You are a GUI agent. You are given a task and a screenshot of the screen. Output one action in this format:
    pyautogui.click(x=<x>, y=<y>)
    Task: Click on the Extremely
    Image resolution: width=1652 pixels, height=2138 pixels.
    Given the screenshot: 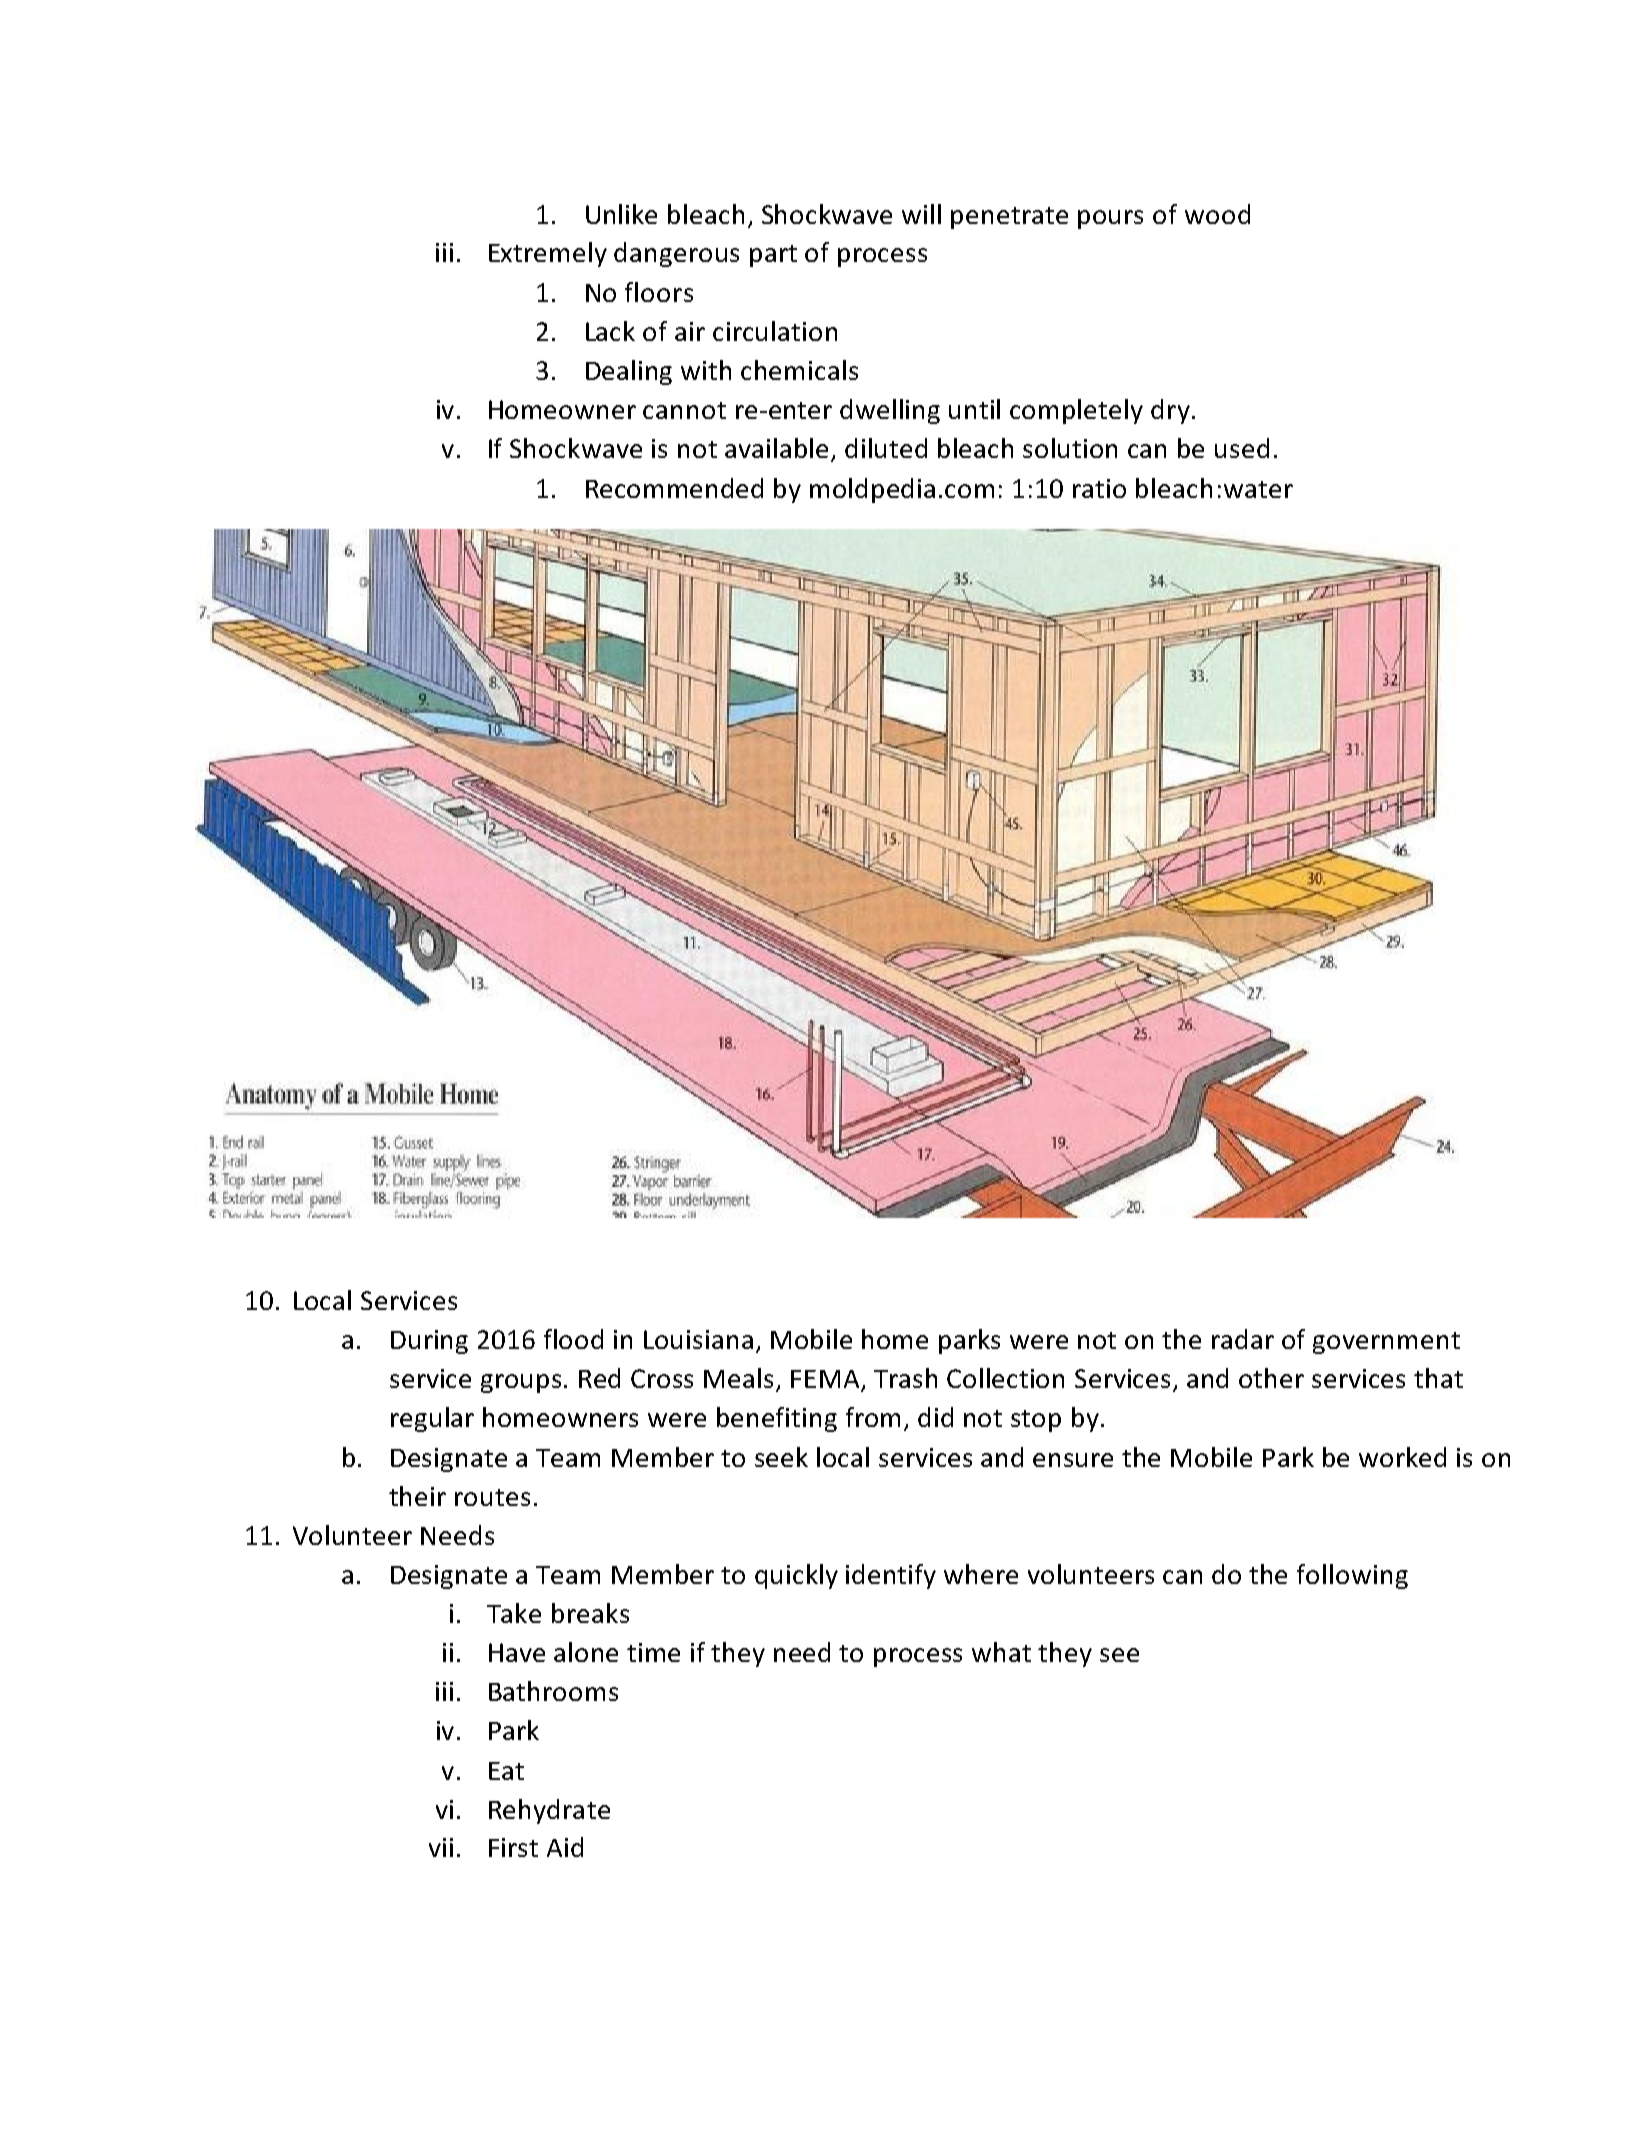 What is the action you would take?
    pyautogui.click(x=548, y=254)
